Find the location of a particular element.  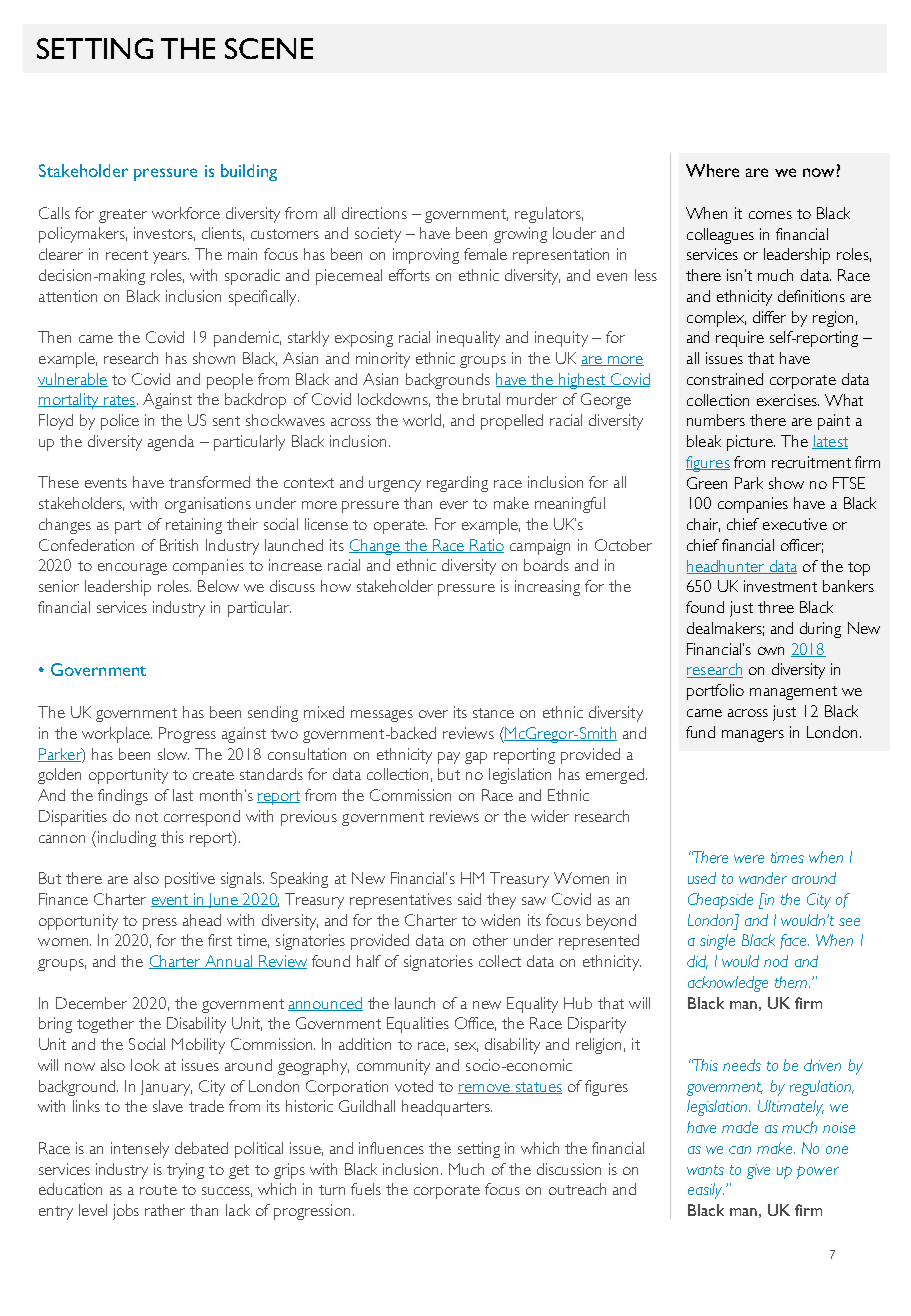

directions is located at coordinates (374, 213).
